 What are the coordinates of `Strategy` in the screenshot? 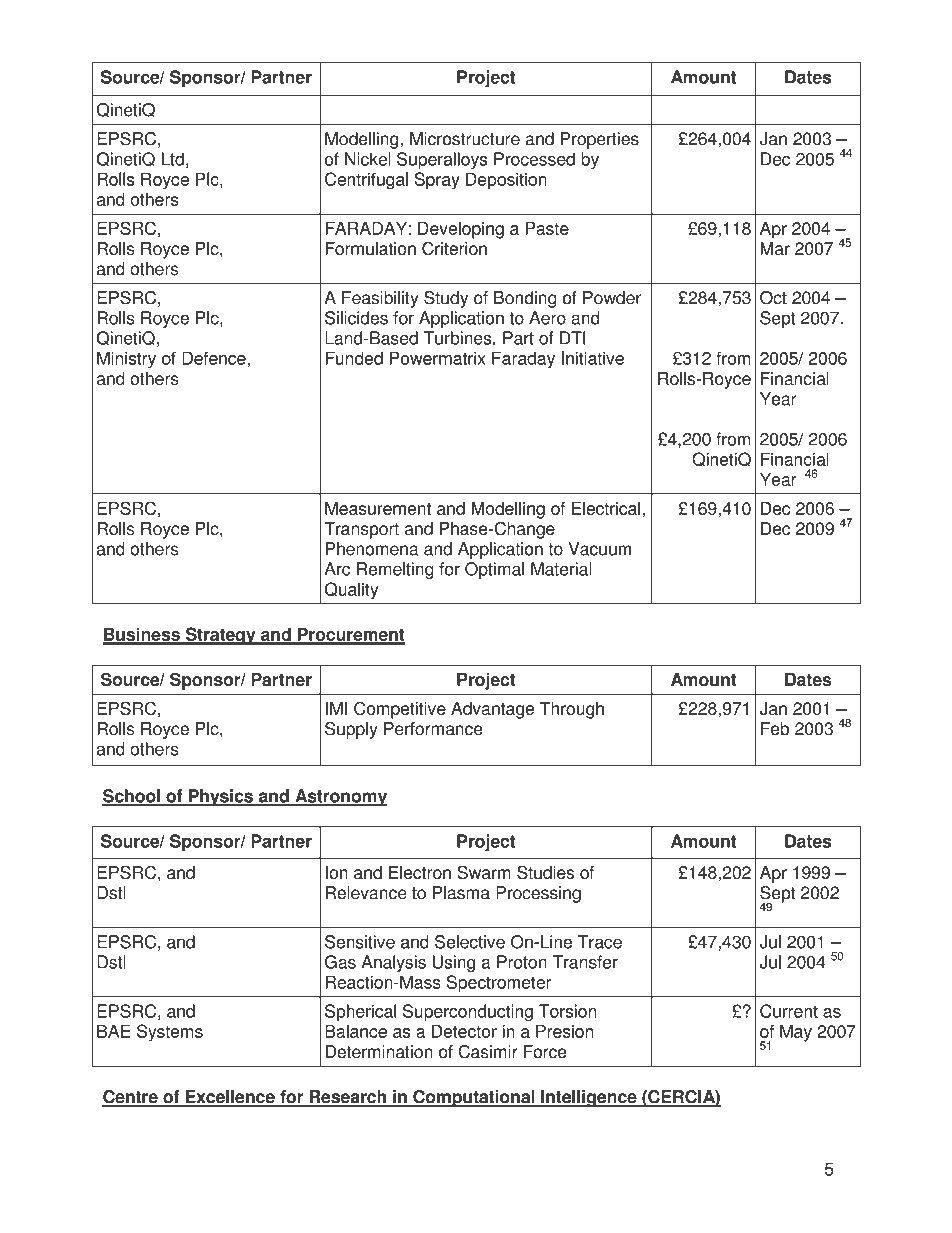 It's located at (220, 636).
